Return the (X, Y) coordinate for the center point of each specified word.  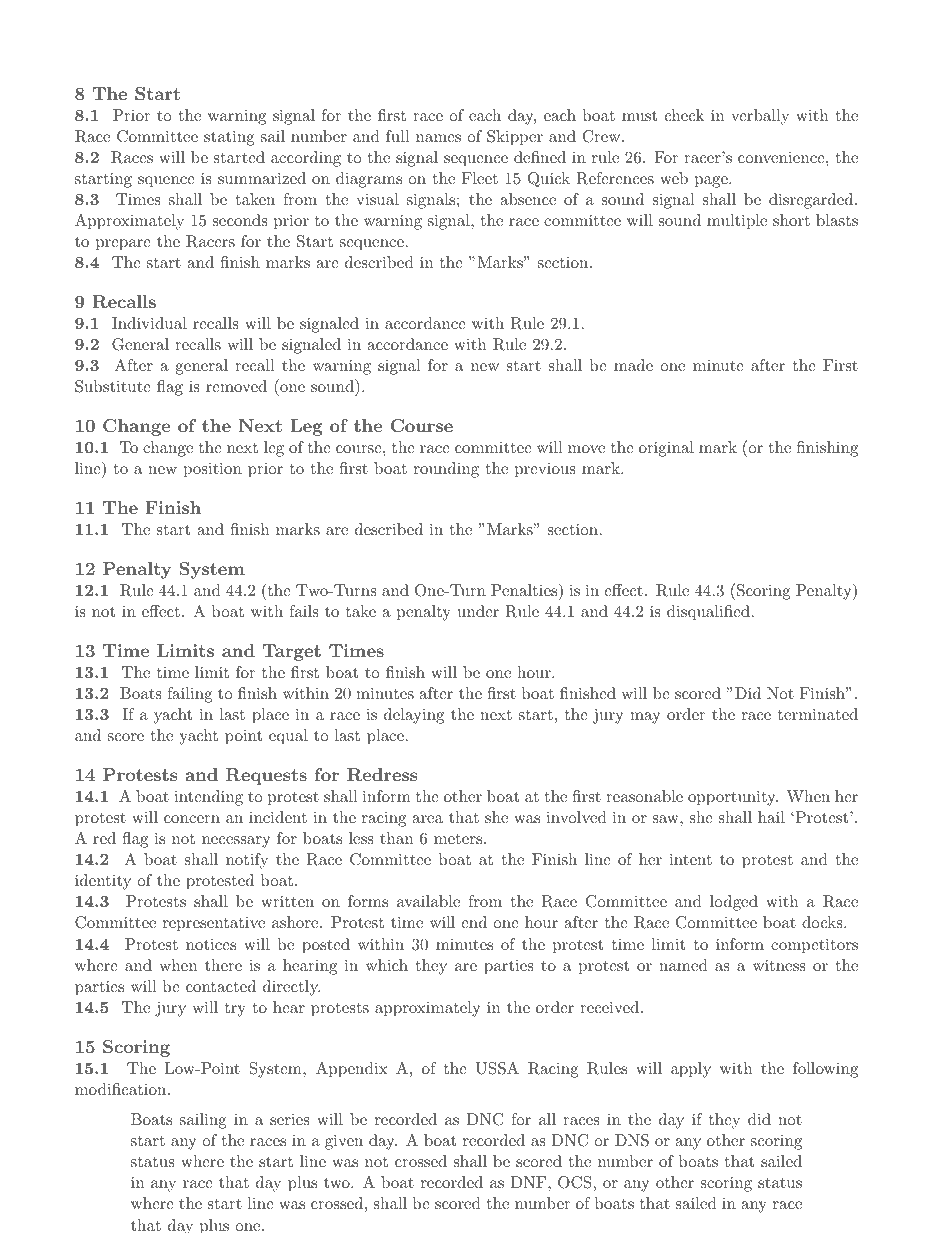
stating (229, 138)
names (438, 138)
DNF (530, 1182)
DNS (632, 1140)
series (290, 1119)
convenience (782, 157)
